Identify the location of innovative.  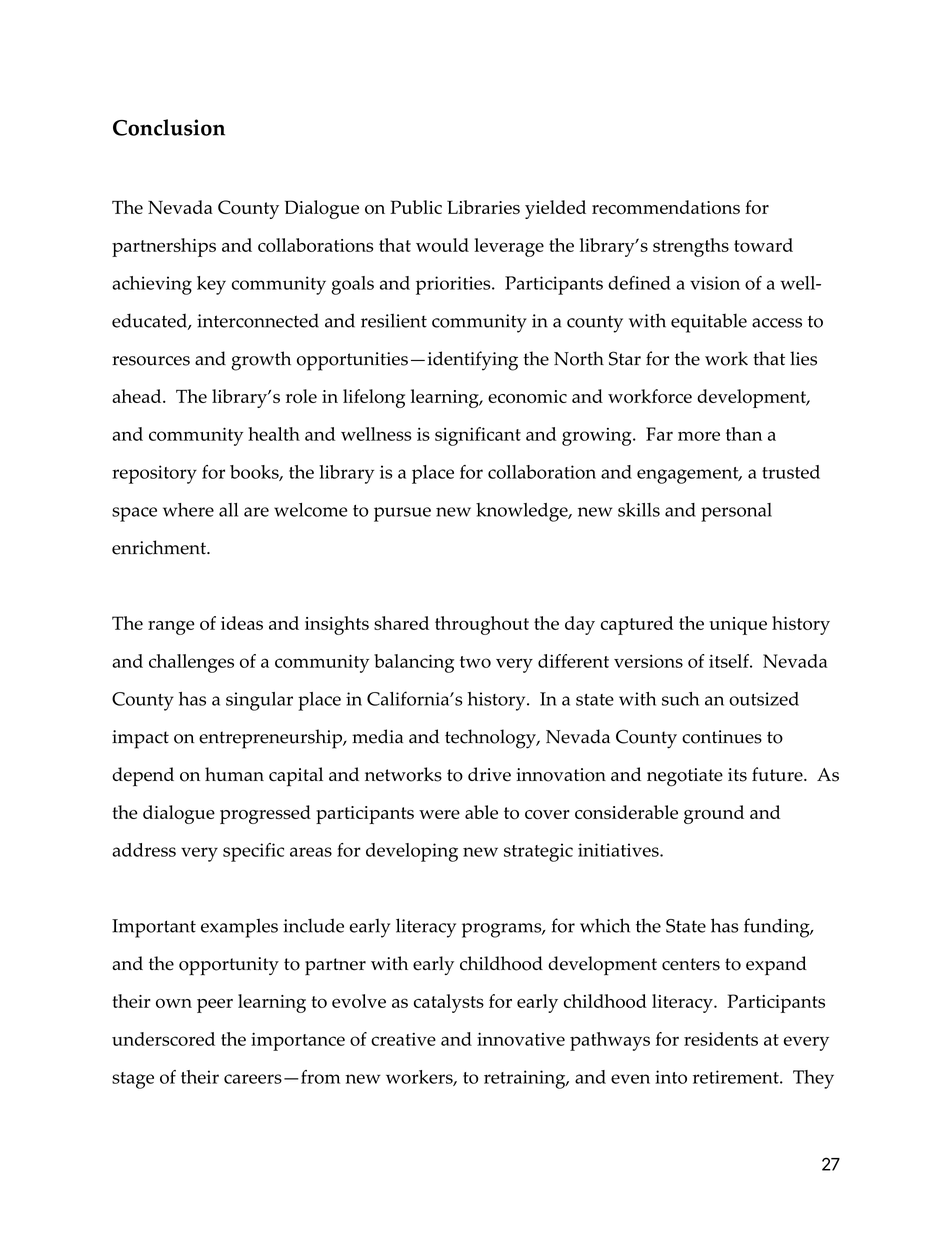
(521, 1039).
